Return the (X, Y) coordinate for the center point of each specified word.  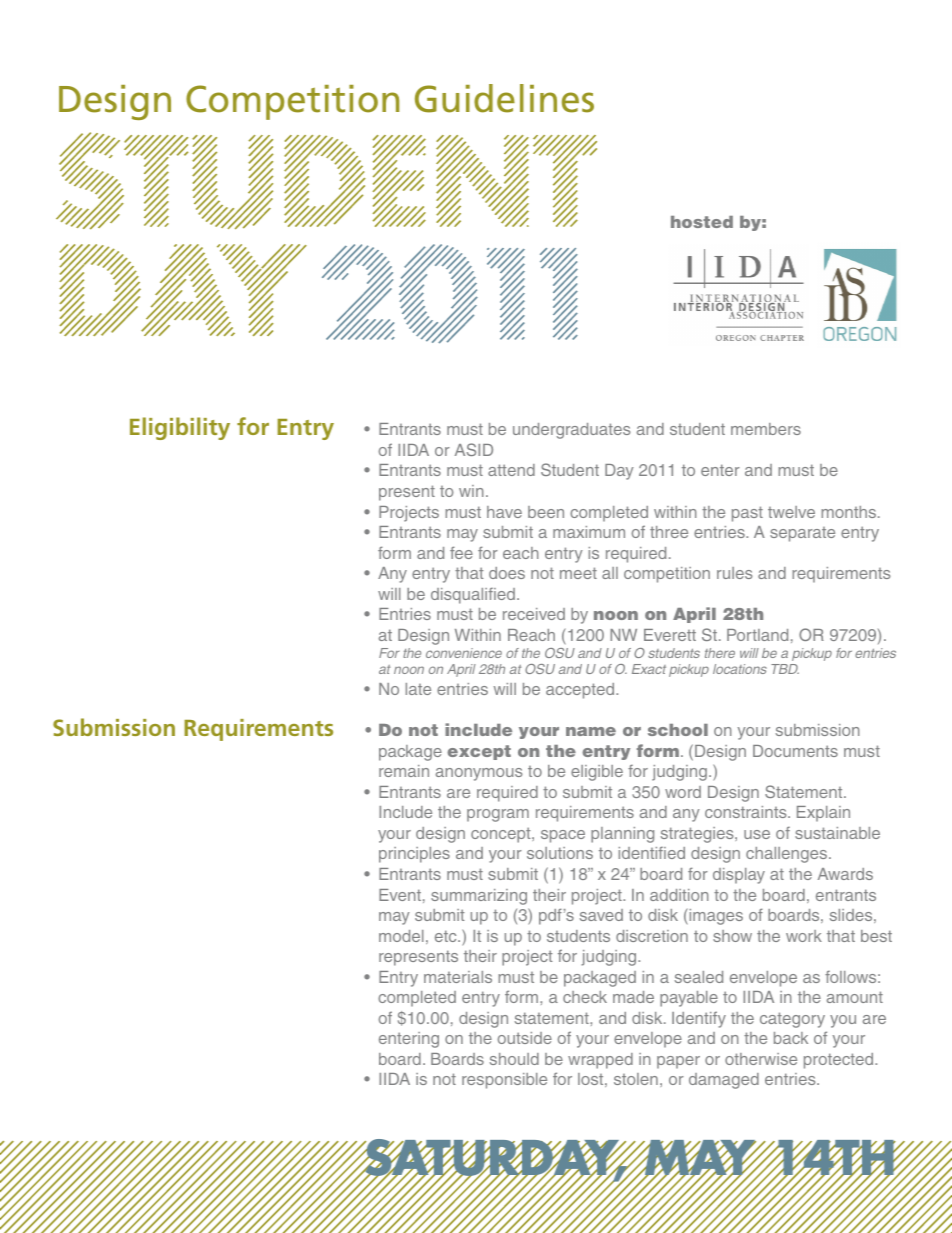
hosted (702, 222)
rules (734, 573)
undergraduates (571, 431)
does (507, 573)
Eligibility (180, 428)
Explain (823, 814)
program (498, 815)
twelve (791, 512)
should (514, 1059)
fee (461, 552)
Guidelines (504, 98)
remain (404, 771)
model (401, 936)
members (766, 429)
